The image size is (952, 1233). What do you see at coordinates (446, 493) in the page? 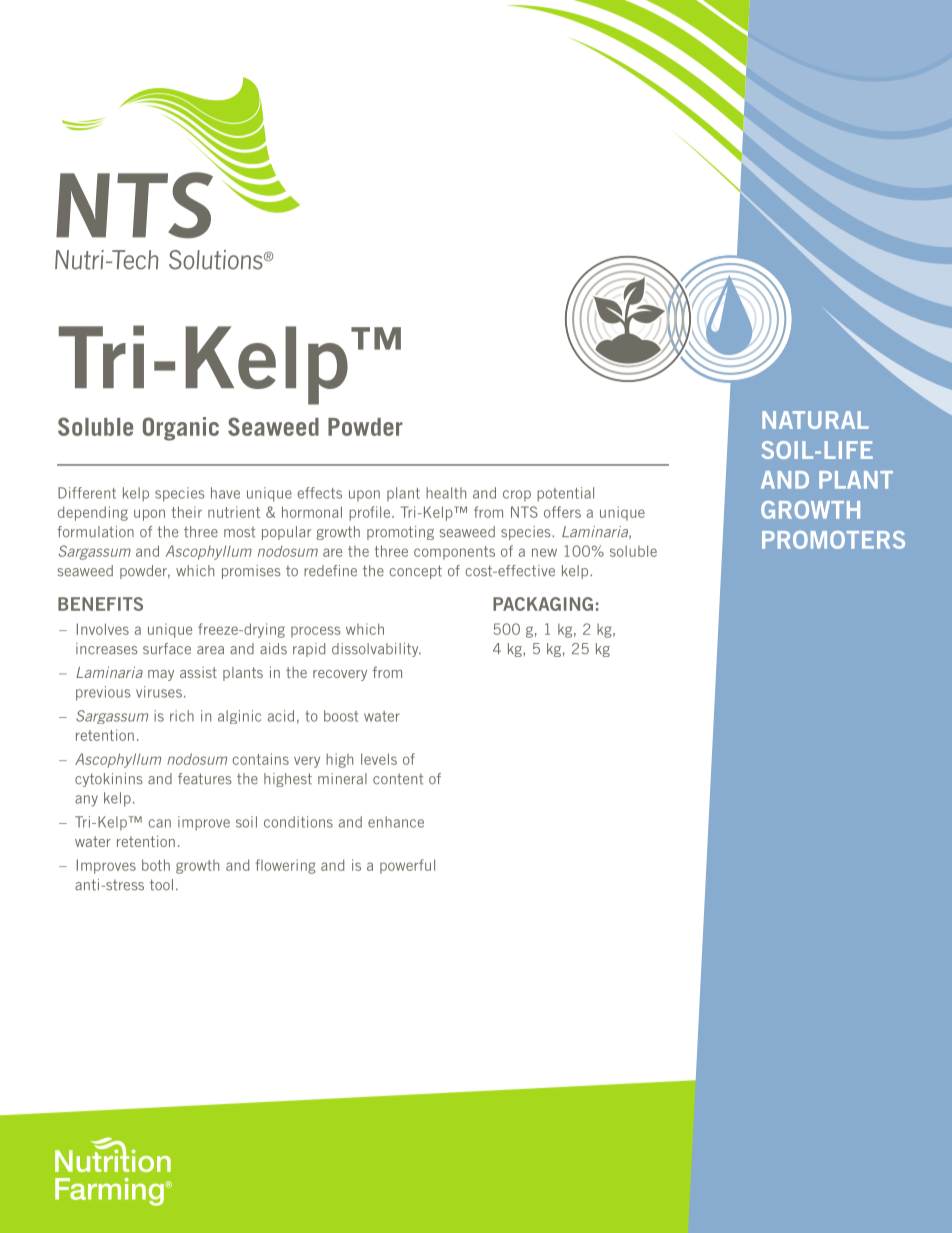
I see `health` at bounding box center [446, 493].
